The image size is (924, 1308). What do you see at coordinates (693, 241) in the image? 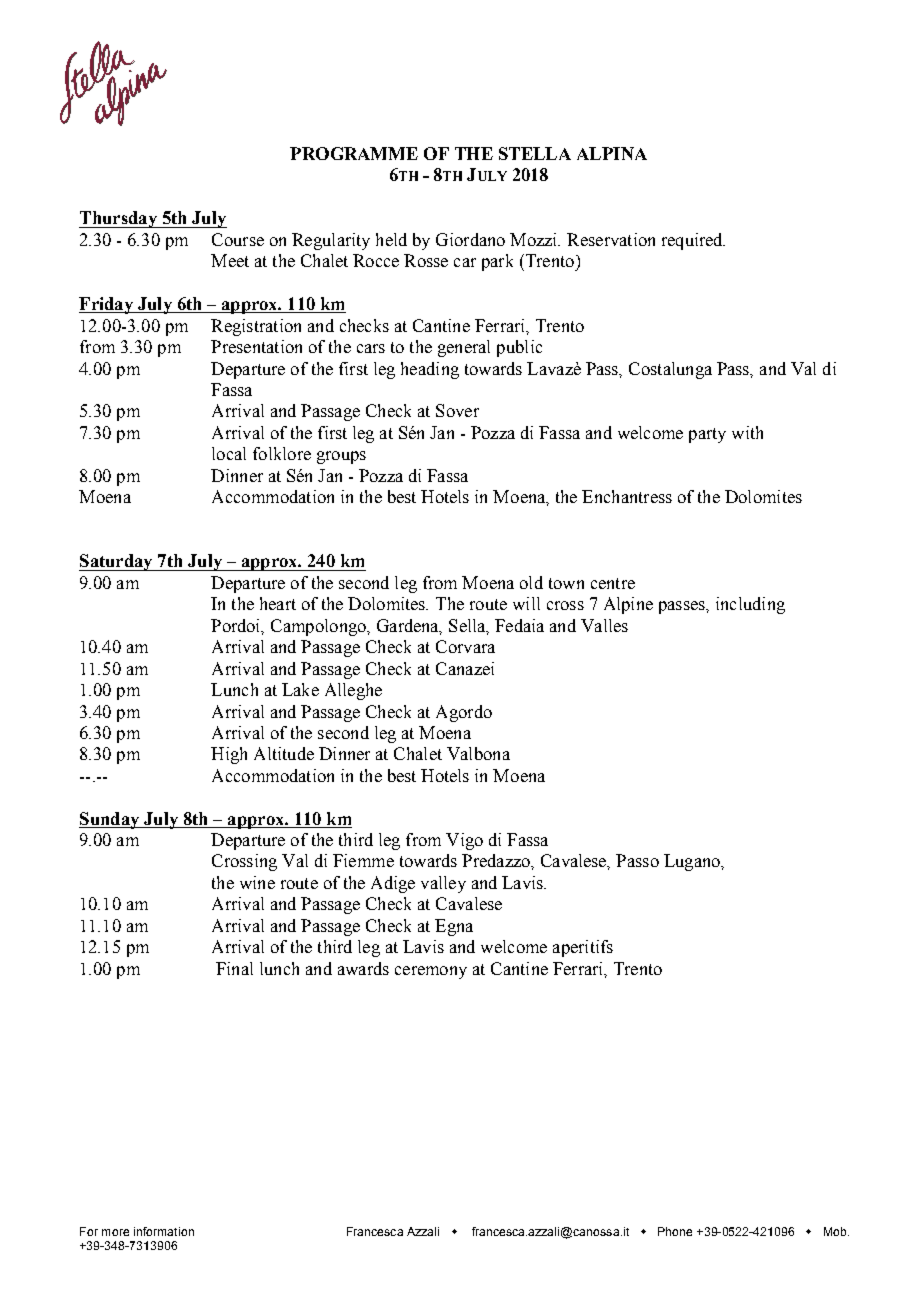
I see `required` at bounding box center [693, 241].
